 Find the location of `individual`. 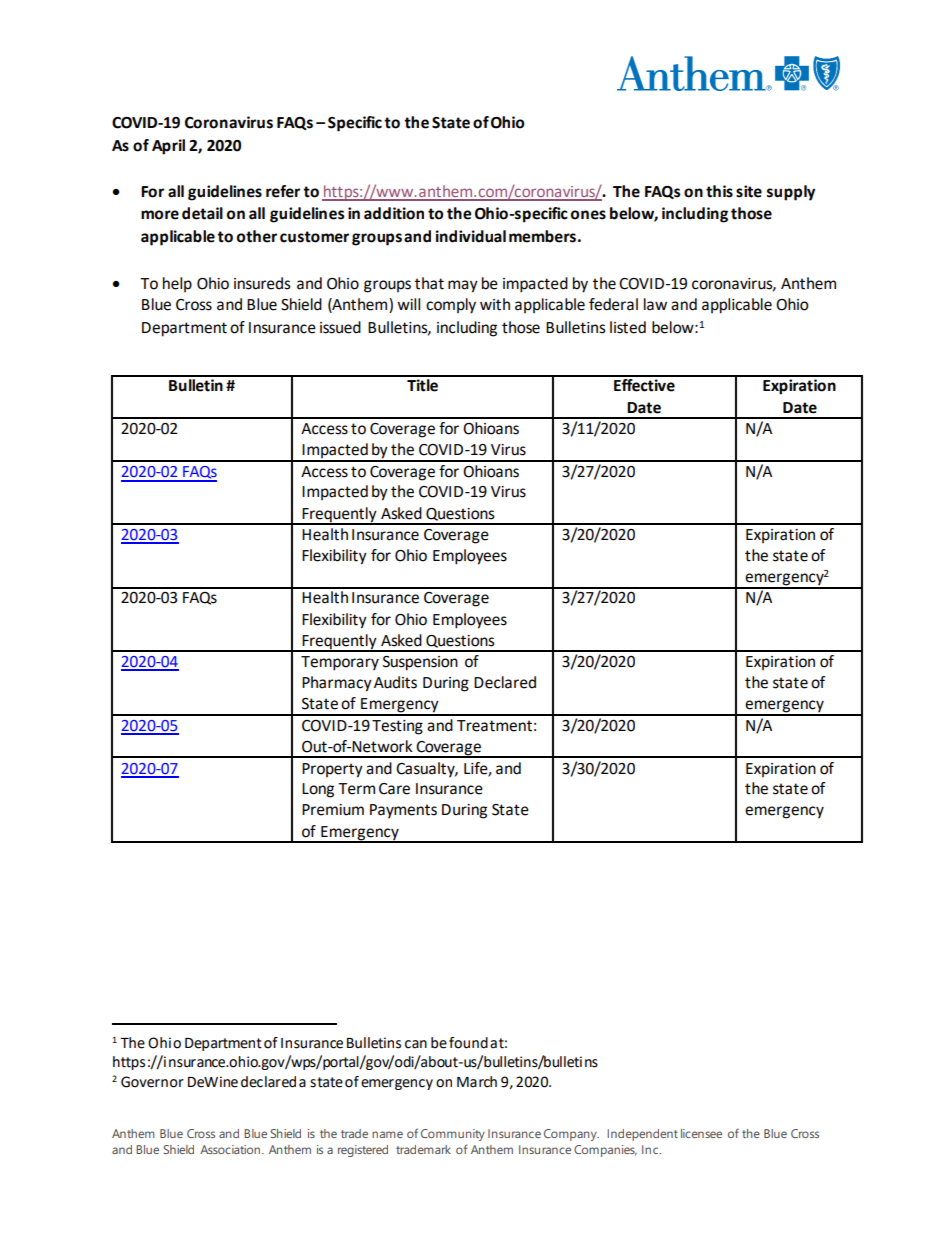

individual is located at coordinates (471, 236).
